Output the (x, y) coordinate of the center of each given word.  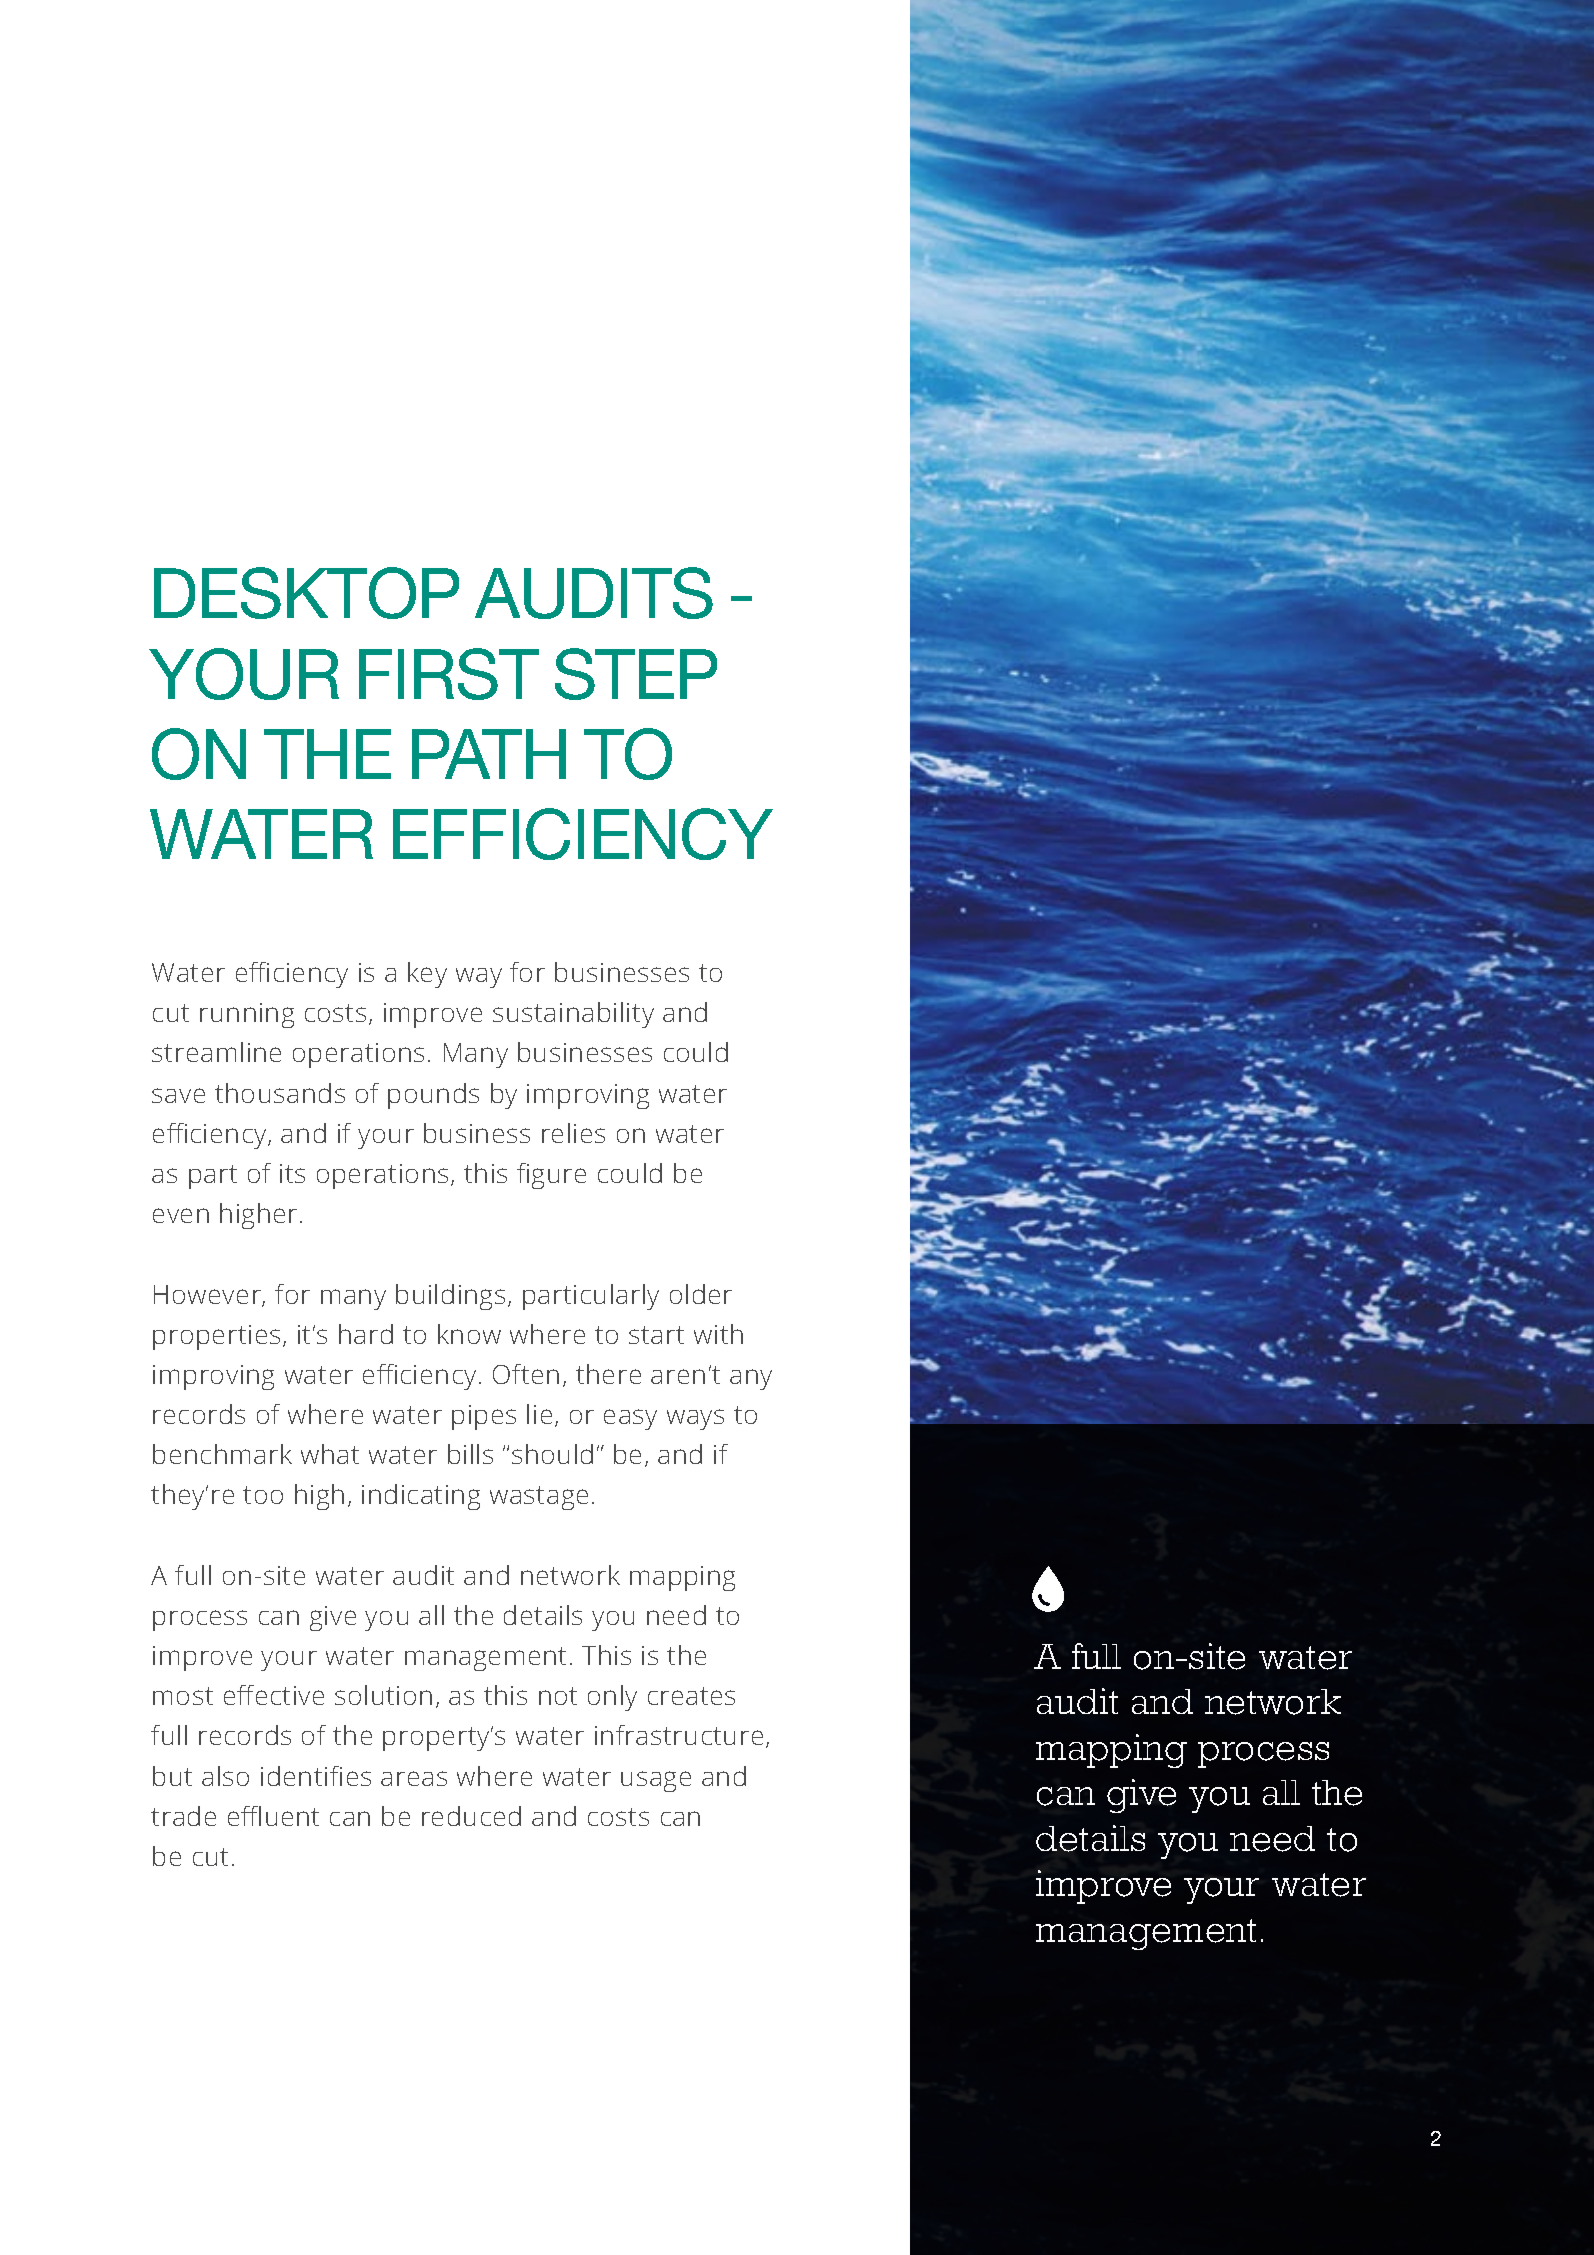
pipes (484, 1417)
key (427, 975)
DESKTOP (306, 593)
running (247, 1015)
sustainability (573, 1015)
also (225, 1776)
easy (630, 1419)
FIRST (449, 674)
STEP (636, 674)
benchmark (222, 1454)
